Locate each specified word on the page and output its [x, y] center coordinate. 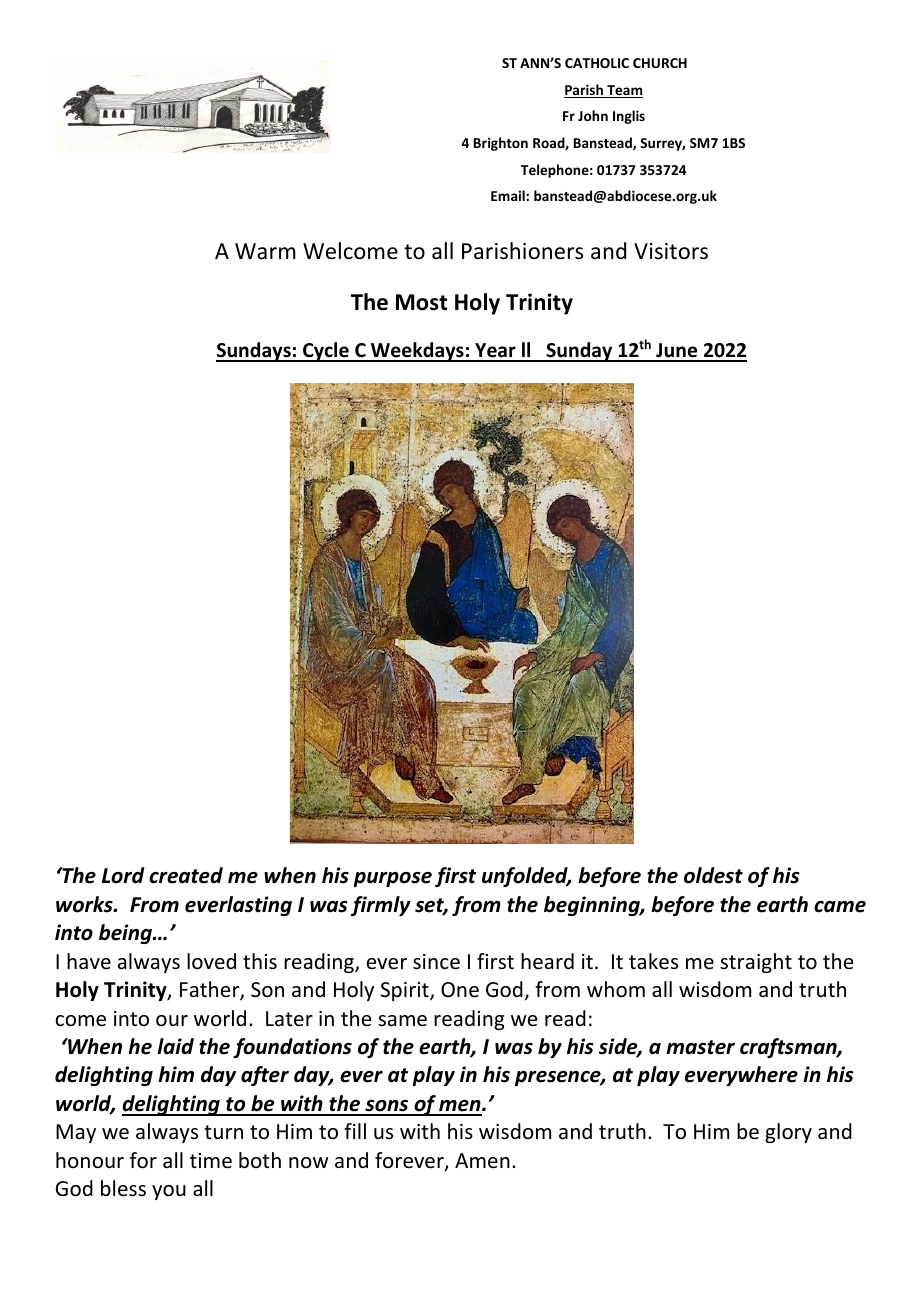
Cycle [326, 352]
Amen [482, 1160]
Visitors [671, 251]
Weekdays [417, 352]
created [186, 875]
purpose [392, 879]
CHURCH [660, 63]
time [211, 1161]
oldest [713, 875]
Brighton [501, 144]
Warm [265, 251]
